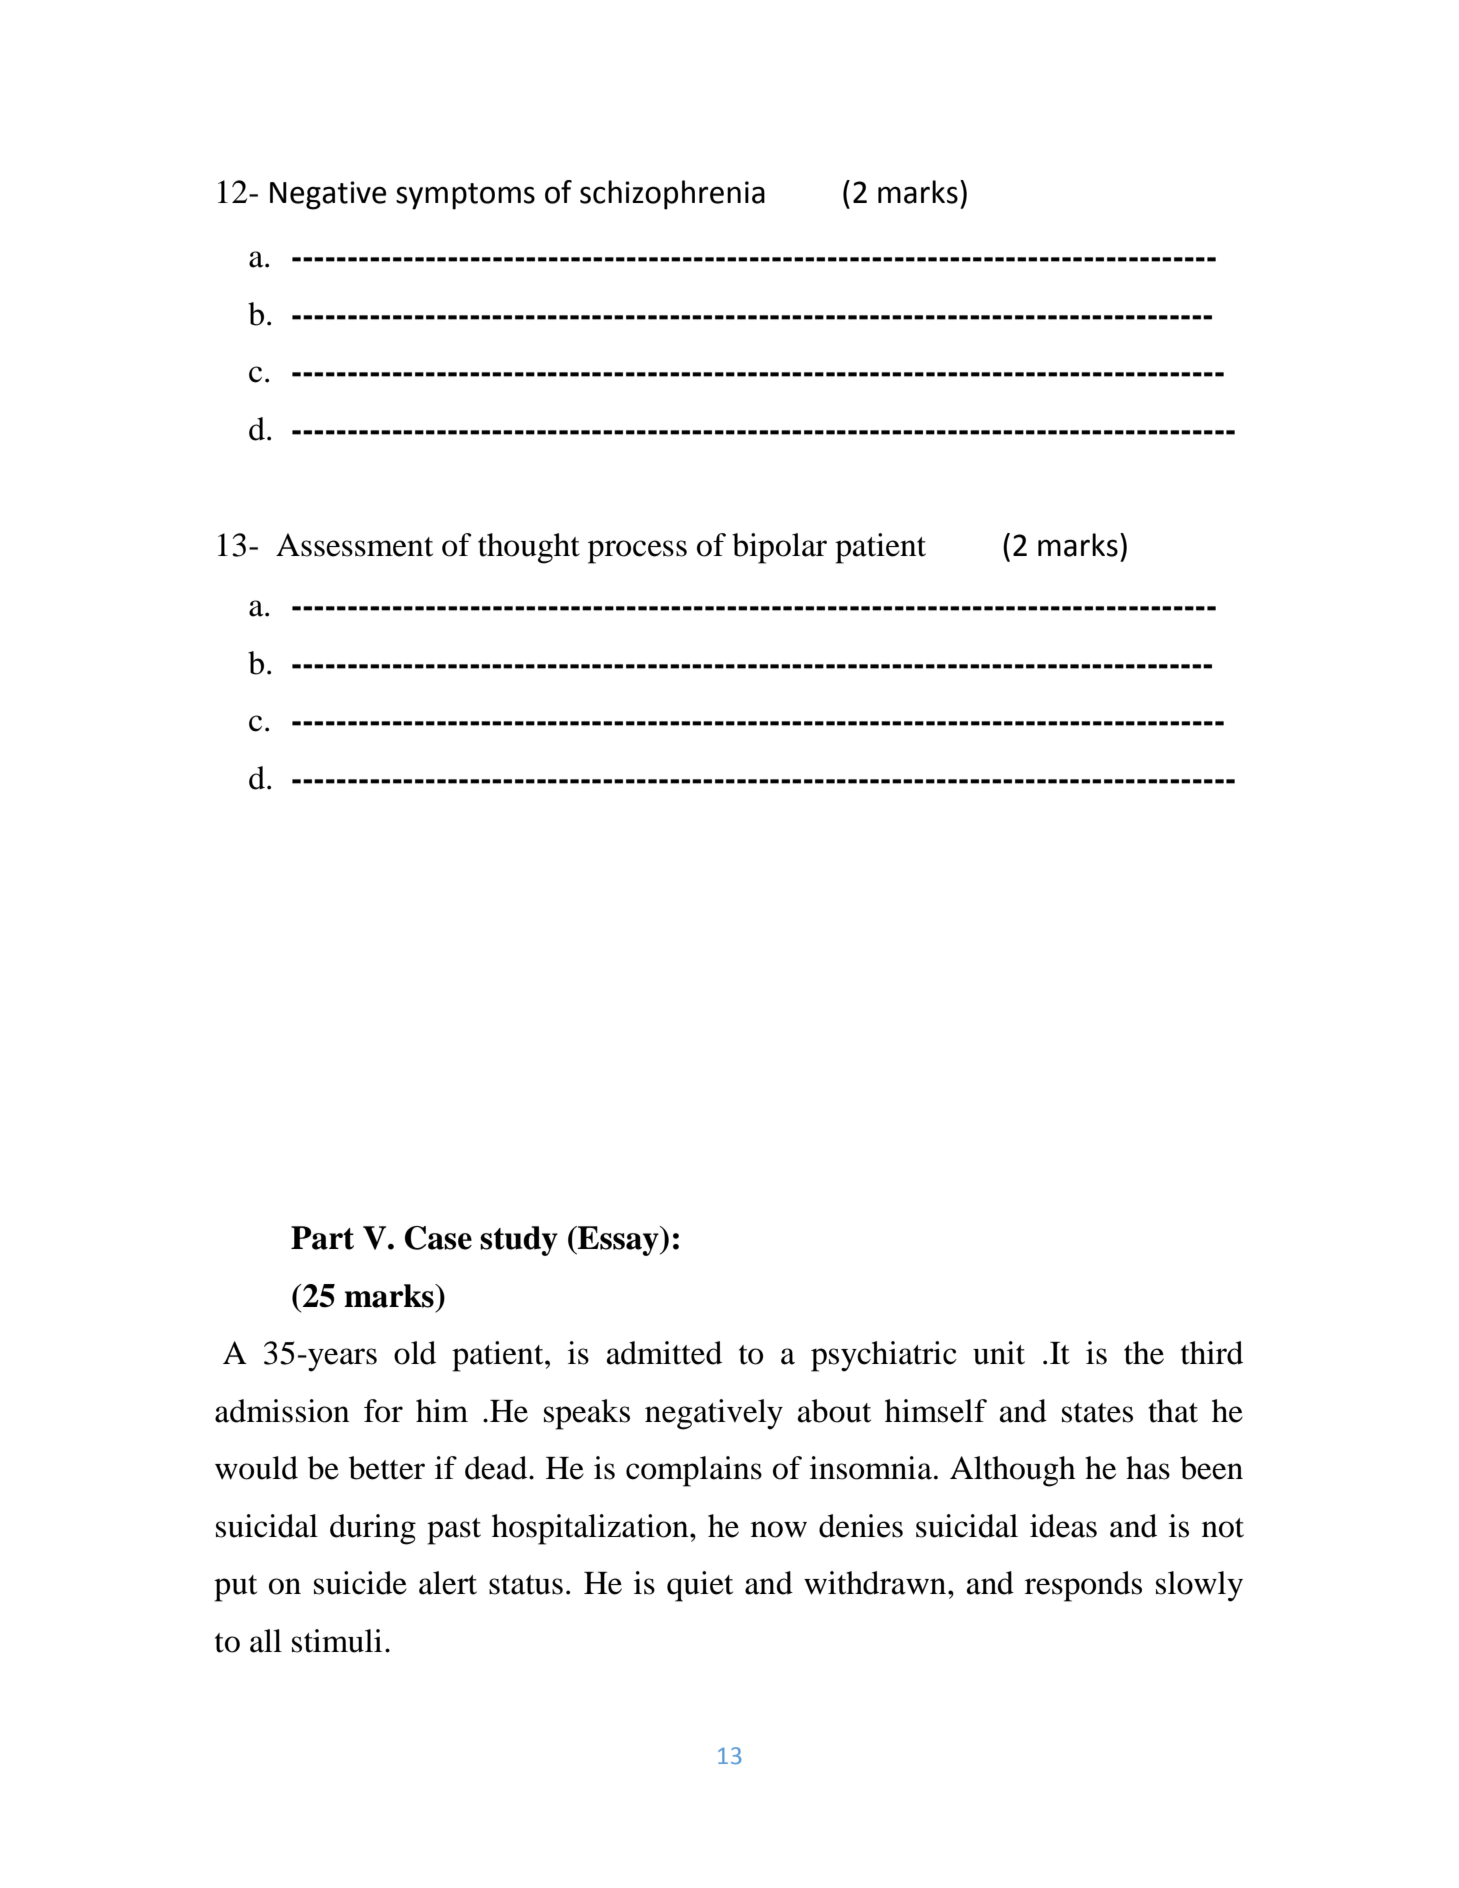 The height and width of the screenshot is (1888, 1459). I want to click on responds, so click(1083, 1586).
